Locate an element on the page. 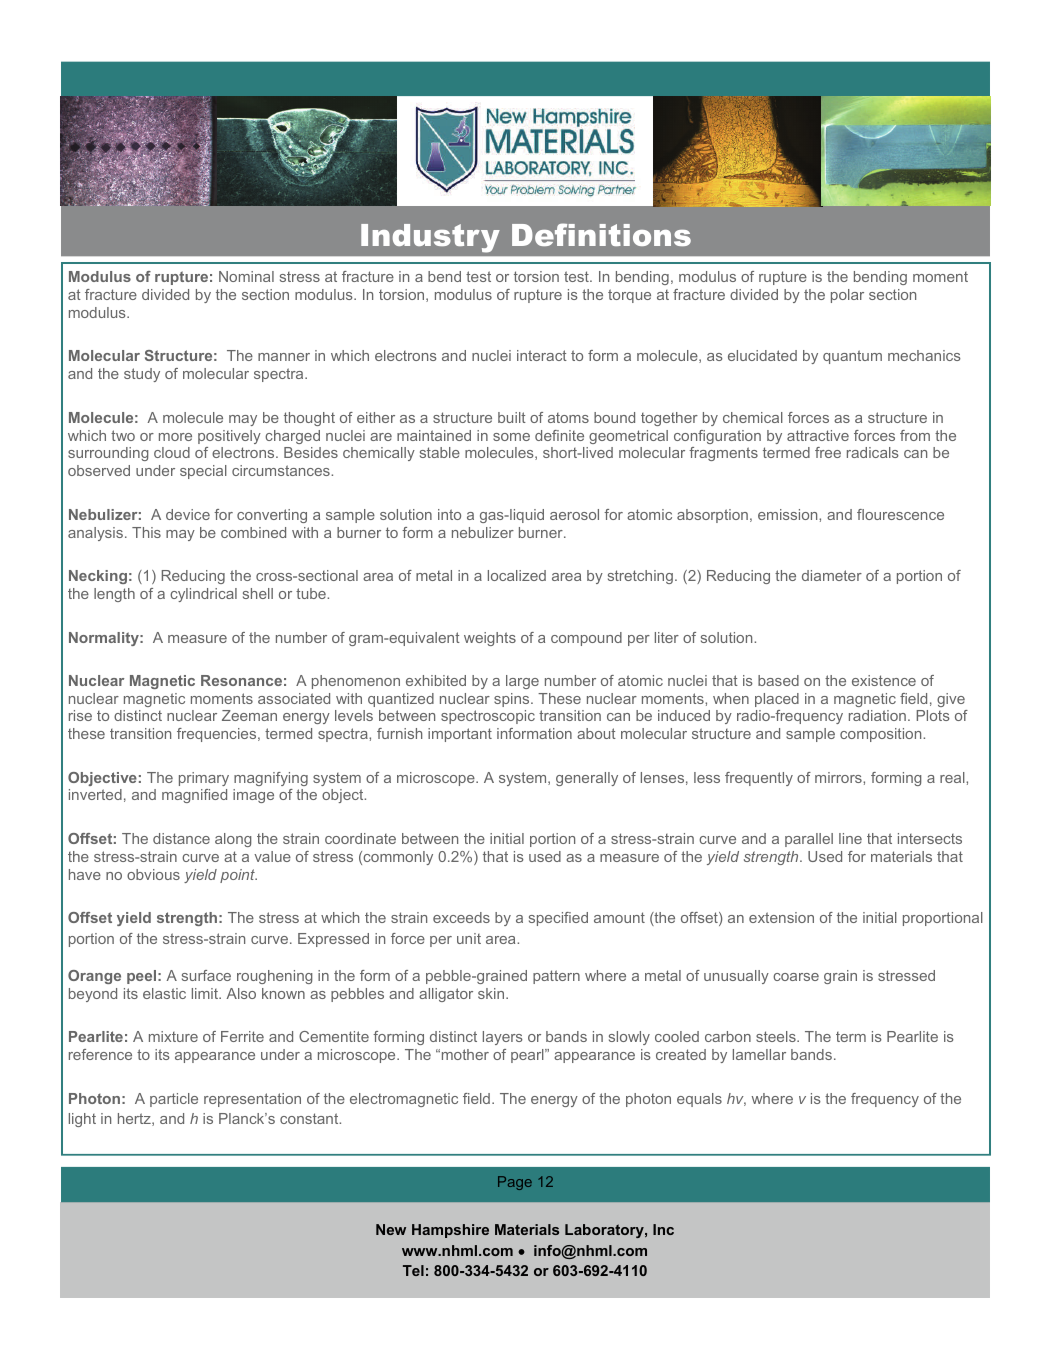 The width and height of the document is (1051, 1360). Hampshire is located at coordinates (450, 1231).
